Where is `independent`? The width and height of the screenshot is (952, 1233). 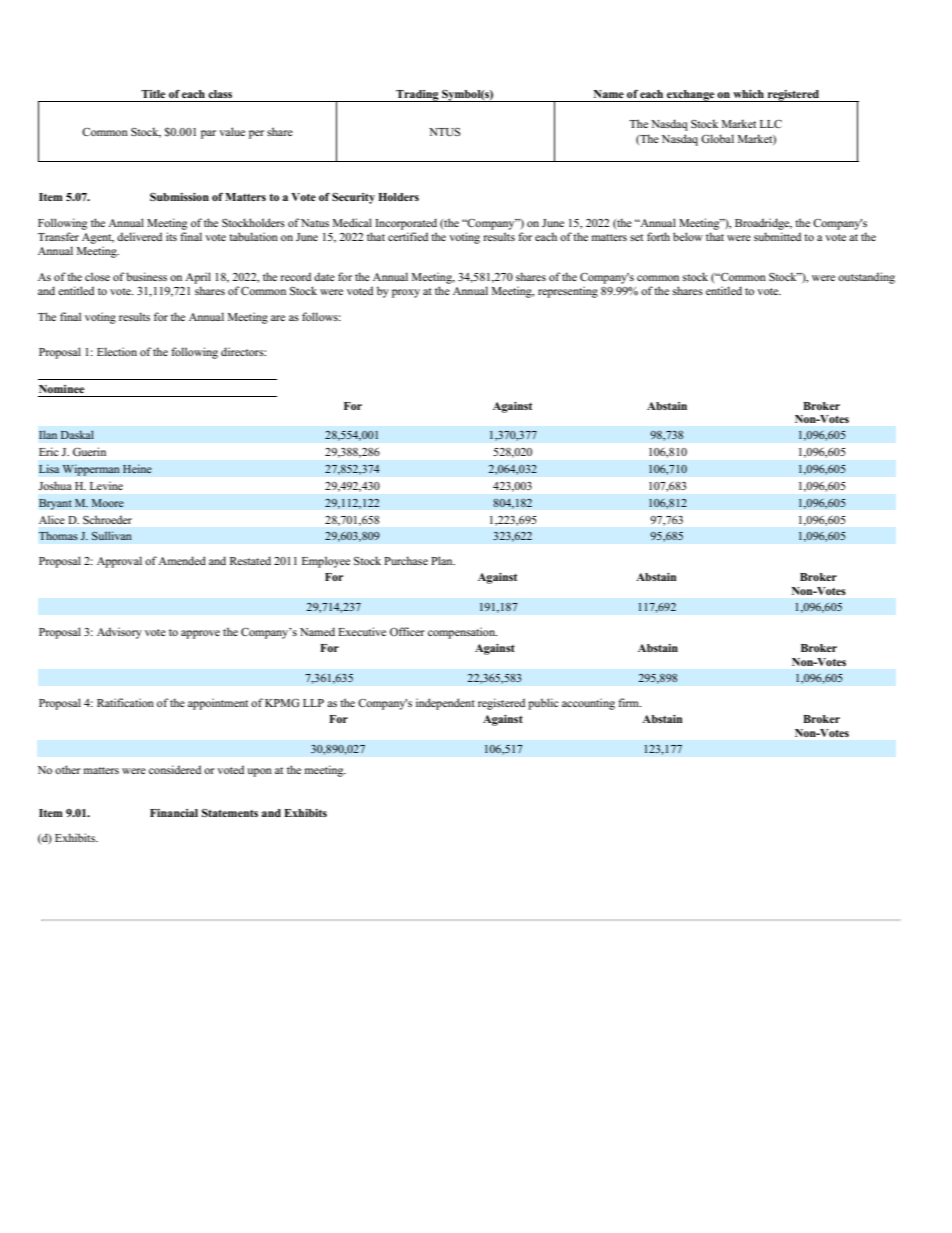
independent is located at coordinates (445, 704).
